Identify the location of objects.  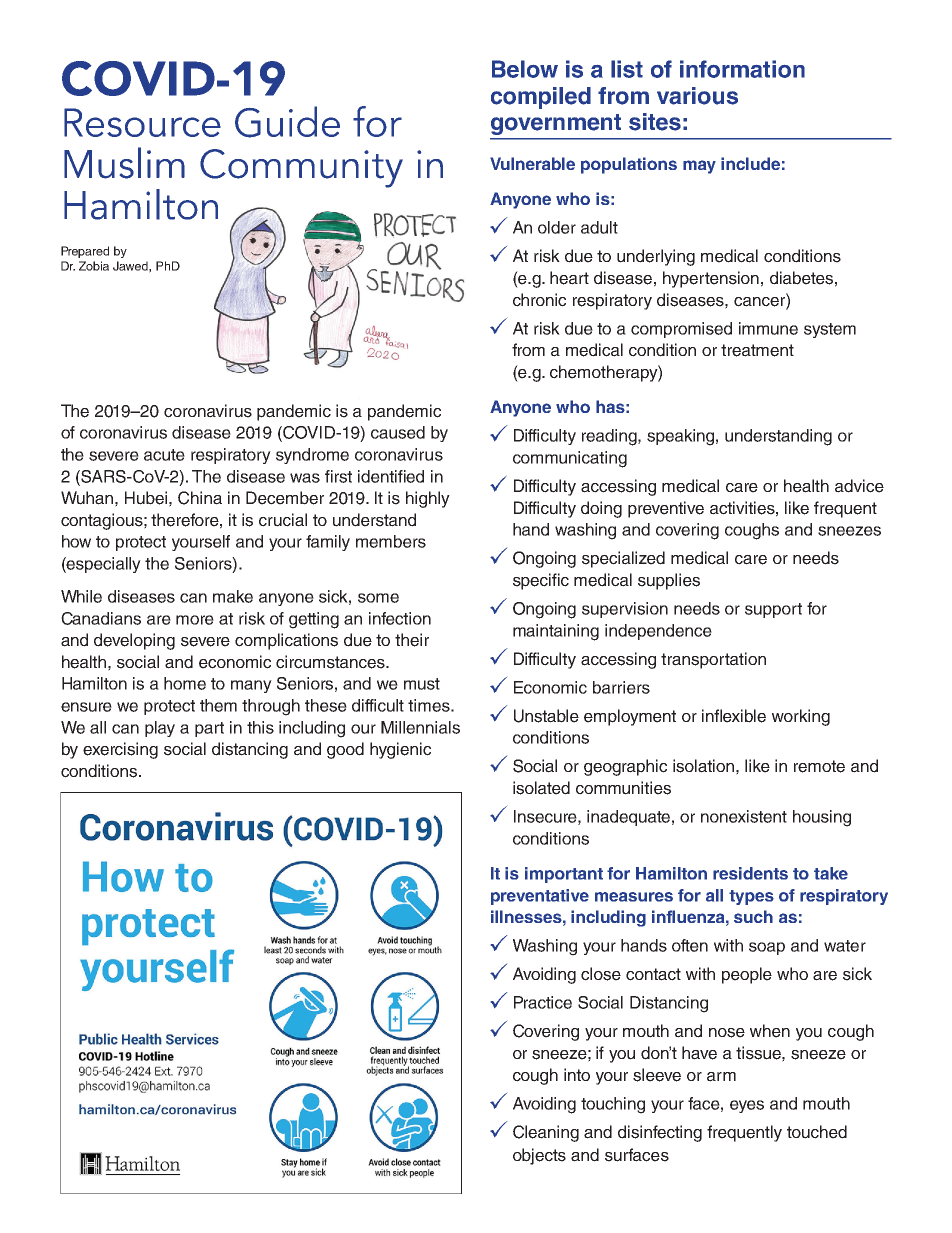
(539, 1156).
